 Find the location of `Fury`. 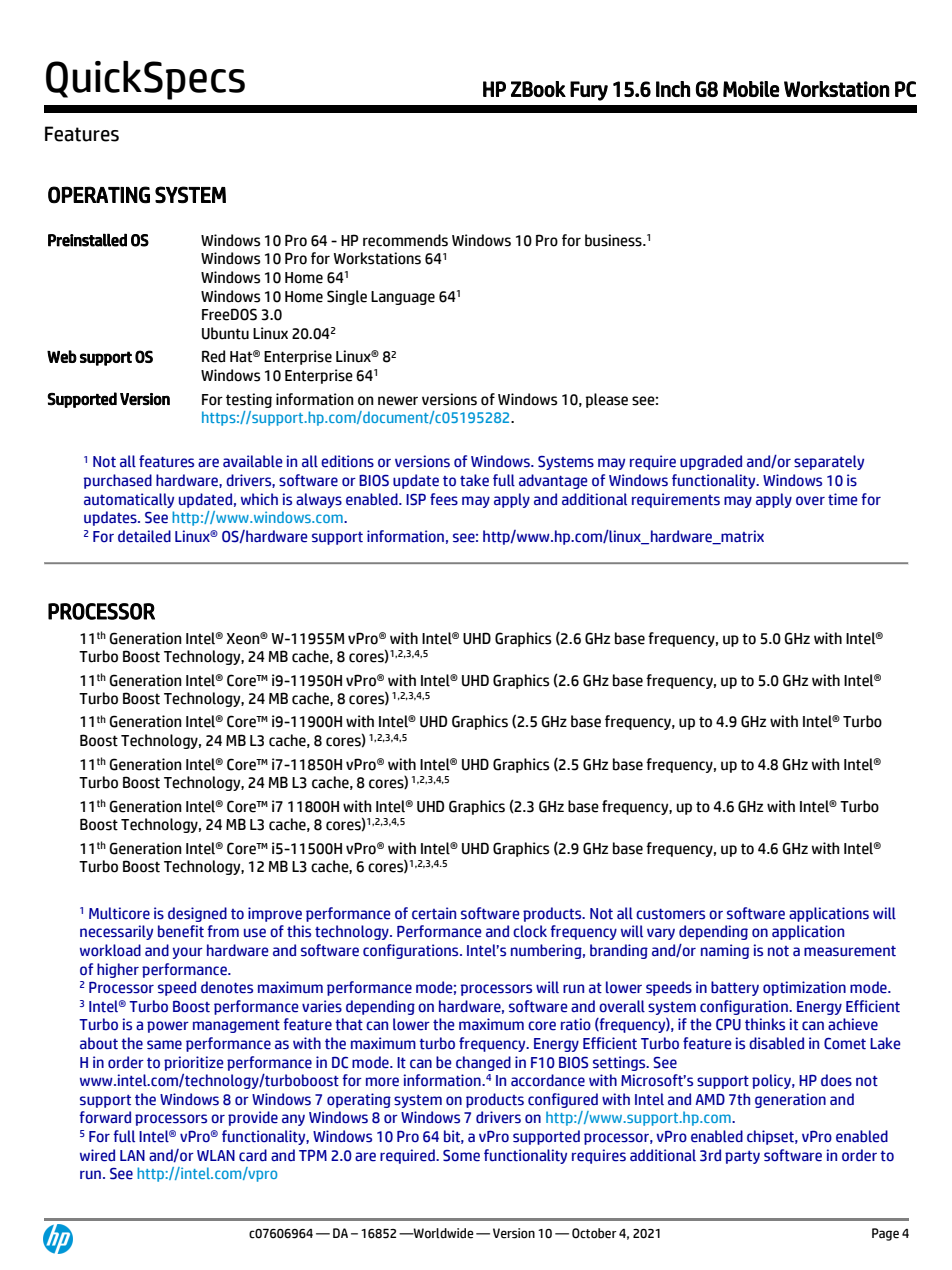

Fury is located at coordinates (589, 91).
